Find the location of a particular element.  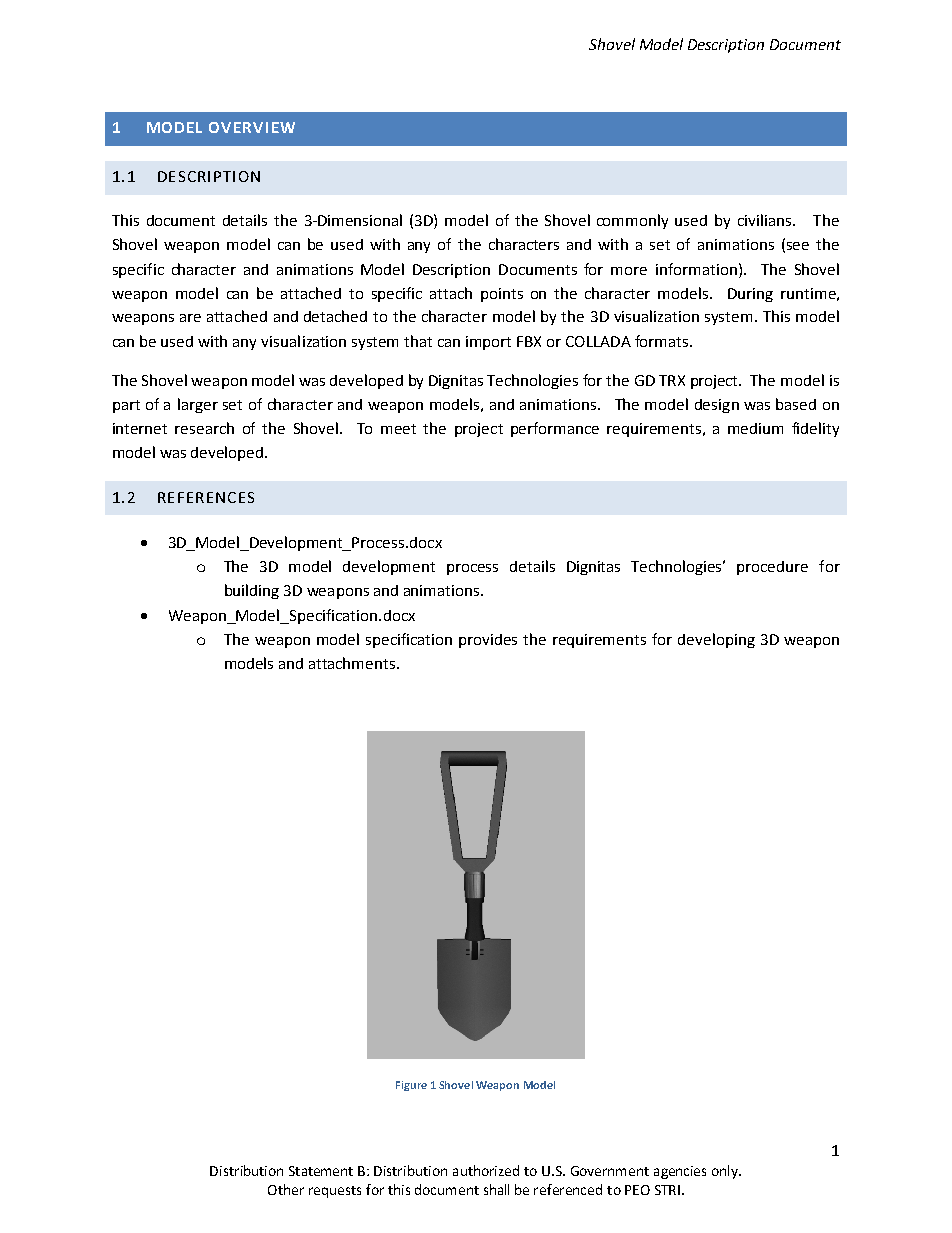

developing is located at coordinates (716, 640).
